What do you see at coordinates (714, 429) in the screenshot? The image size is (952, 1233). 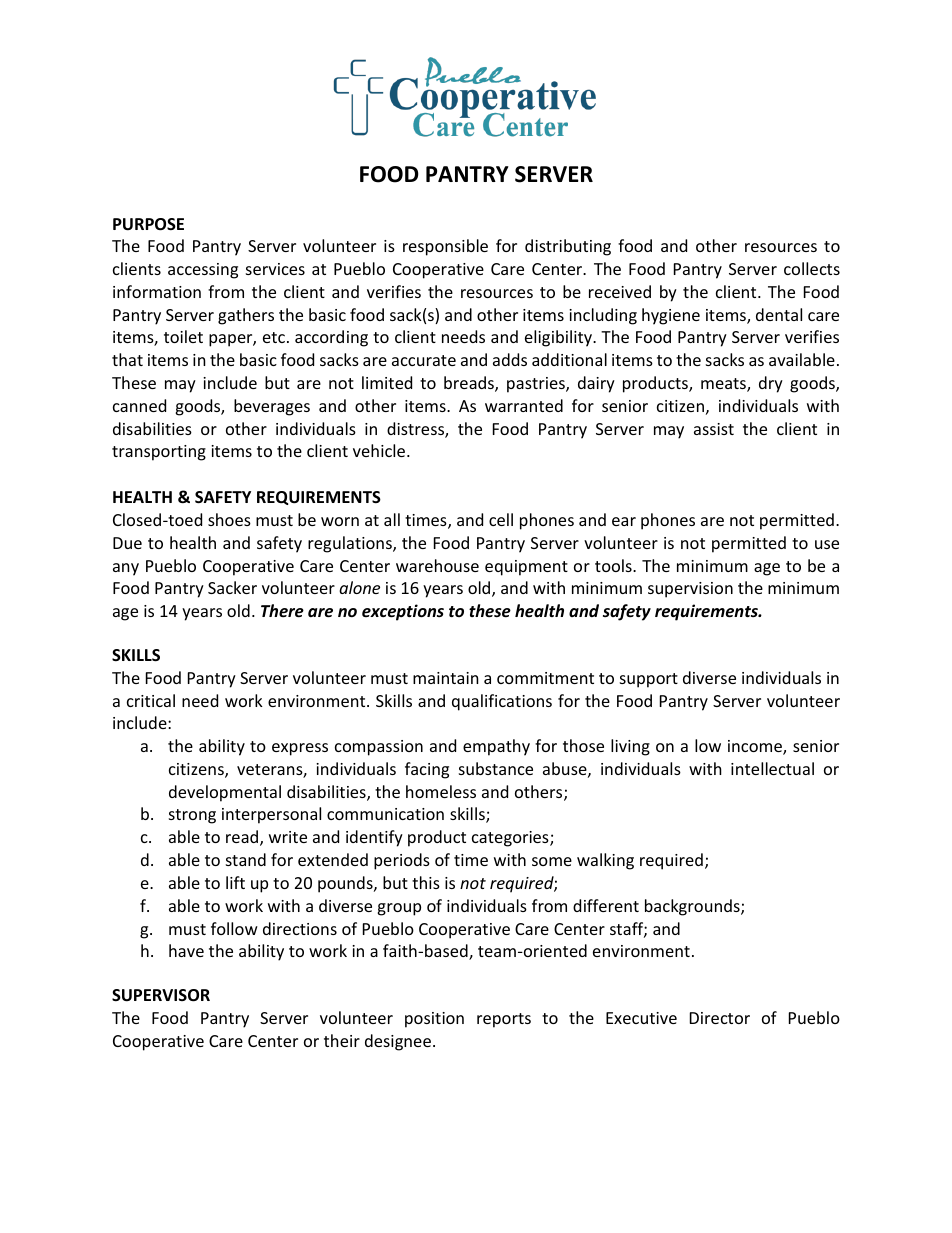 I see `assist` at bounding box center [714, 429].
